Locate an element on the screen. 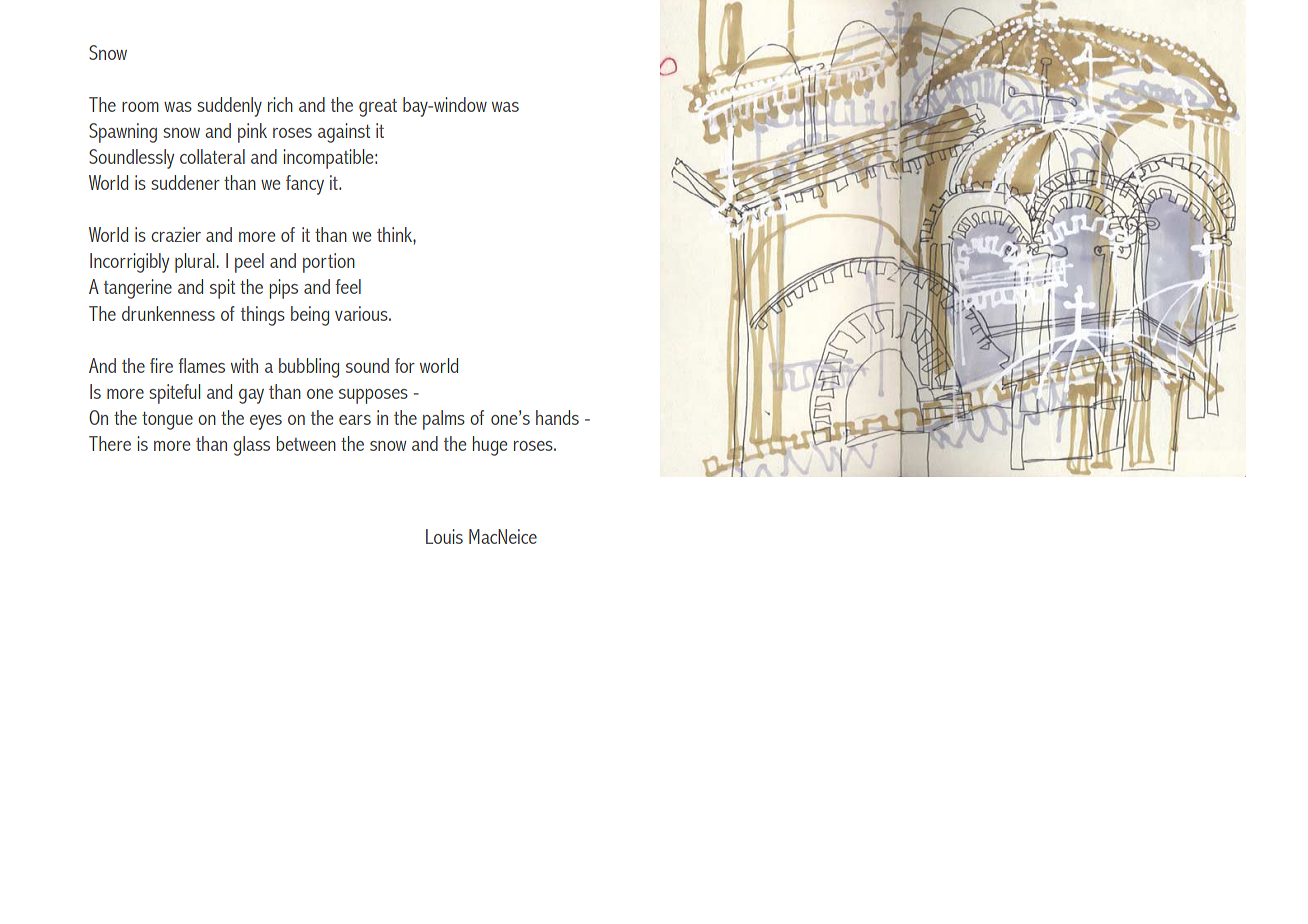  great is located at coordinates (378, 108).
